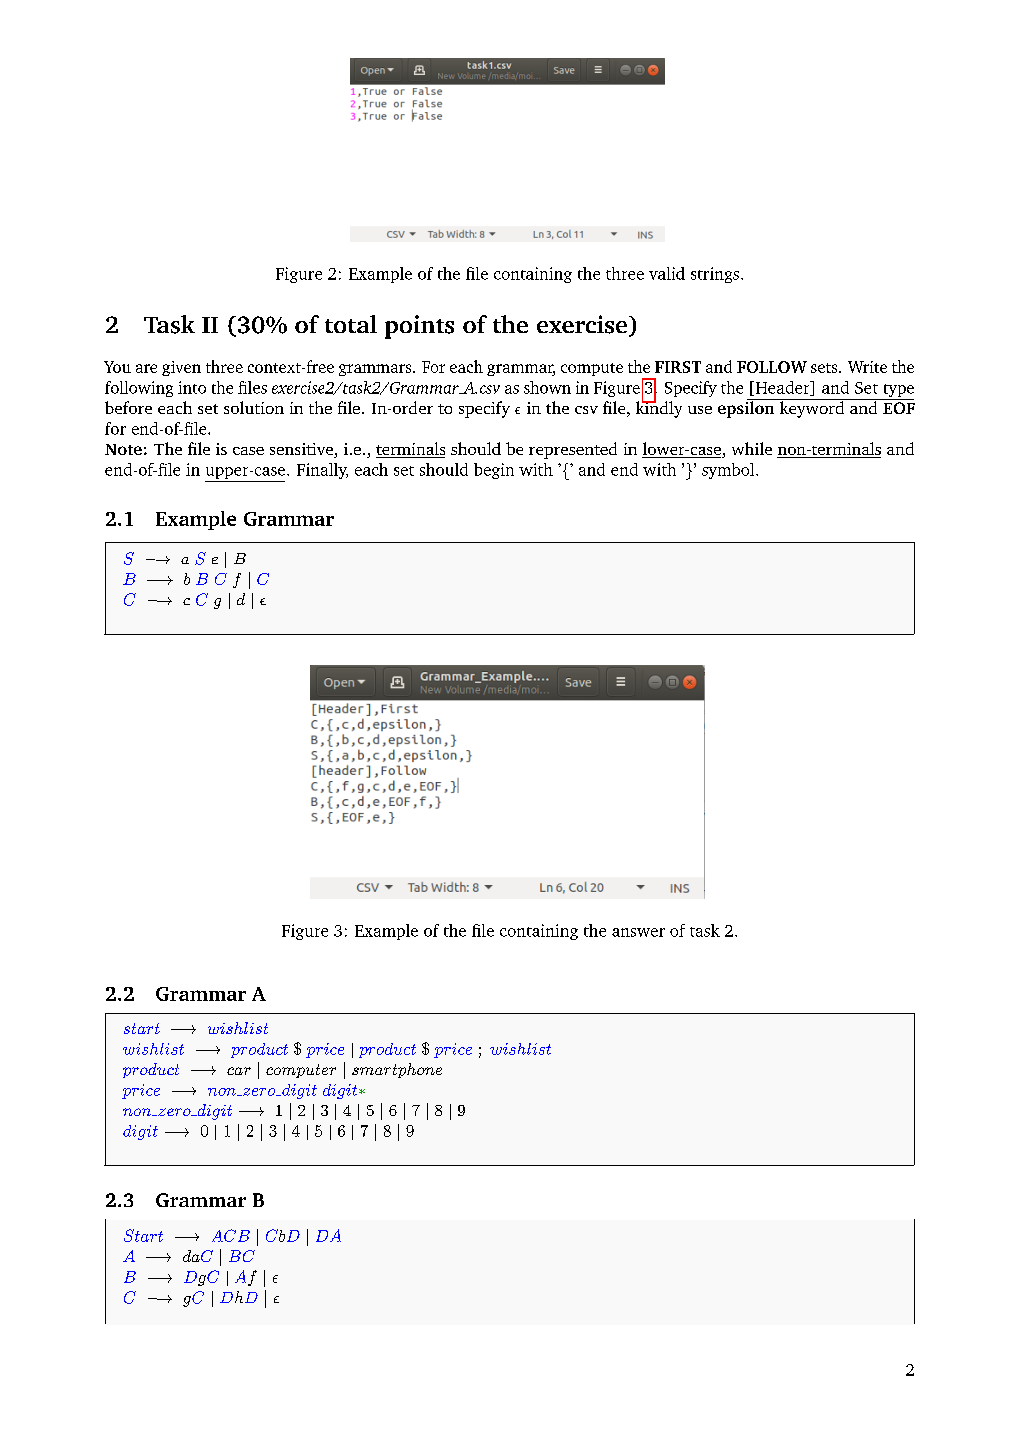 Image resolution: width=1023 pixels, height=1446 pixels. Describe the element at coordinates (715, 275) in the image. I see `strings` at that location.
